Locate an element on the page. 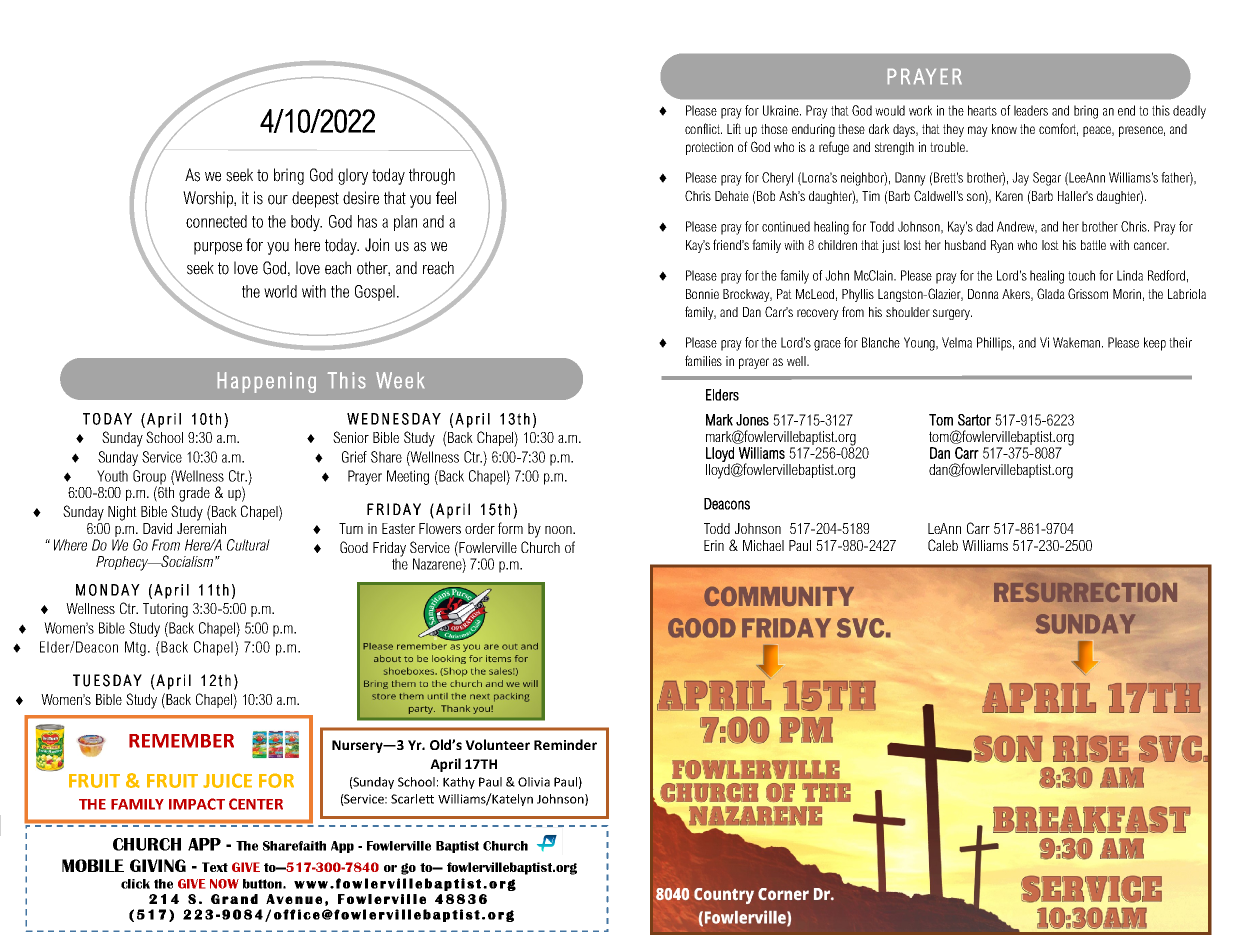 This document has width=1233, height=952. glory is located at coordinates (353, 176).
